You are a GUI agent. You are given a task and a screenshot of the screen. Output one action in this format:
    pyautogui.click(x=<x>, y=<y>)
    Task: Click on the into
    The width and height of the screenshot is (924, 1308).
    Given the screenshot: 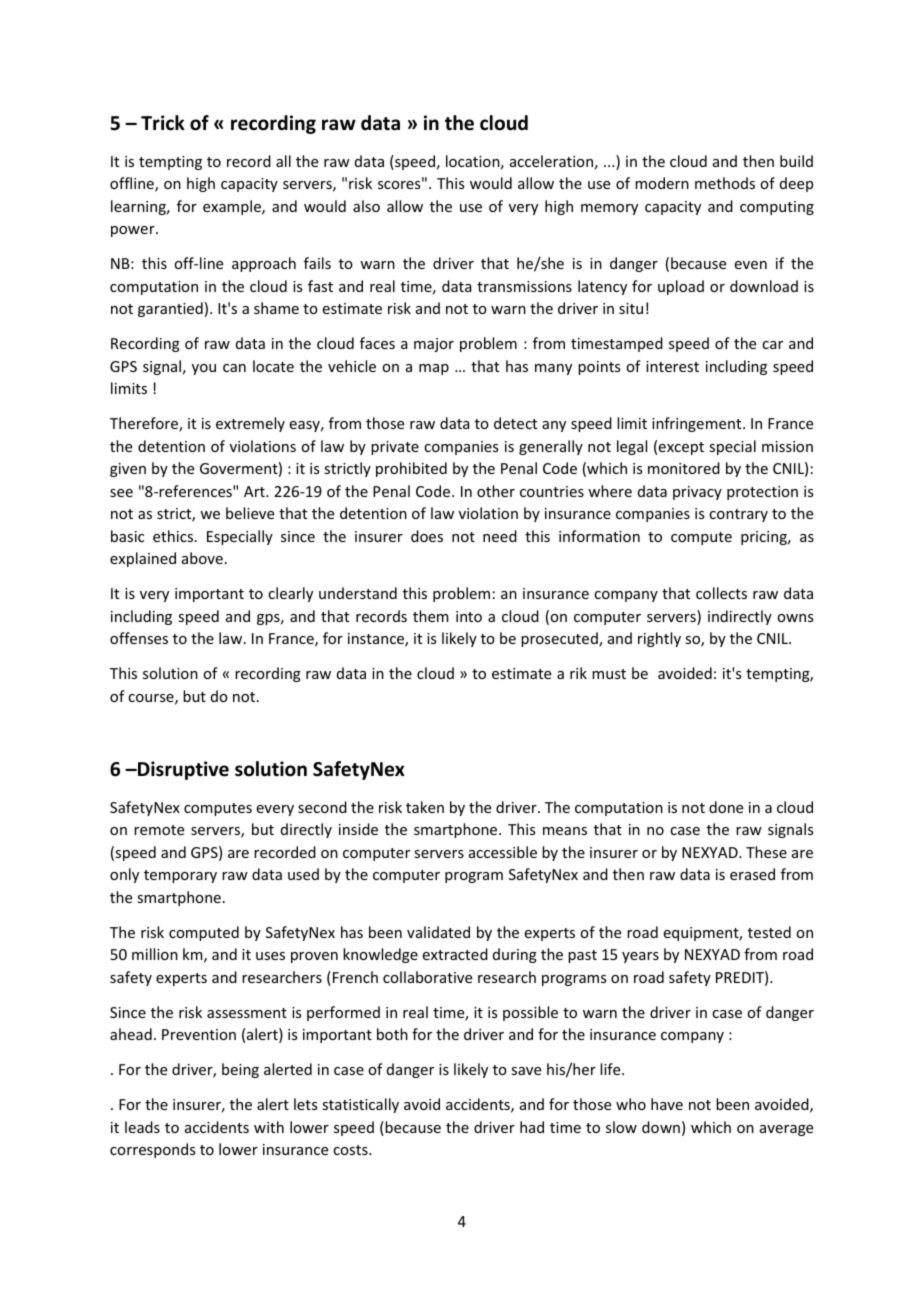 What is the action you would take?
    pyautogui.click(x=469, y=616)
